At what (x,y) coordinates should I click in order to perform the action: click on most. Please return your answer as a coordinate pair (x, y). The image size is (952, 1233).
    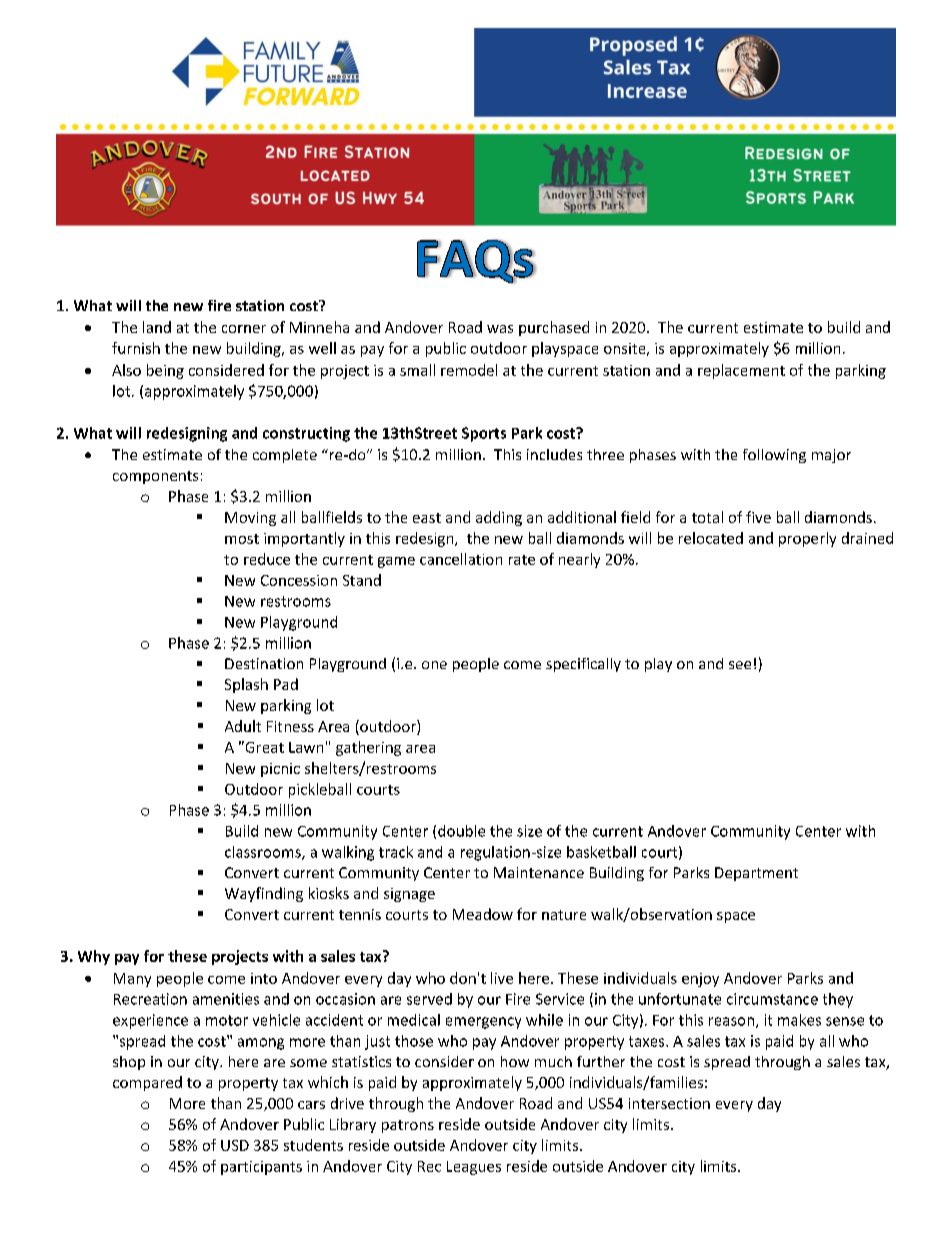
    Looking at the image, I should click on (242, 539).
